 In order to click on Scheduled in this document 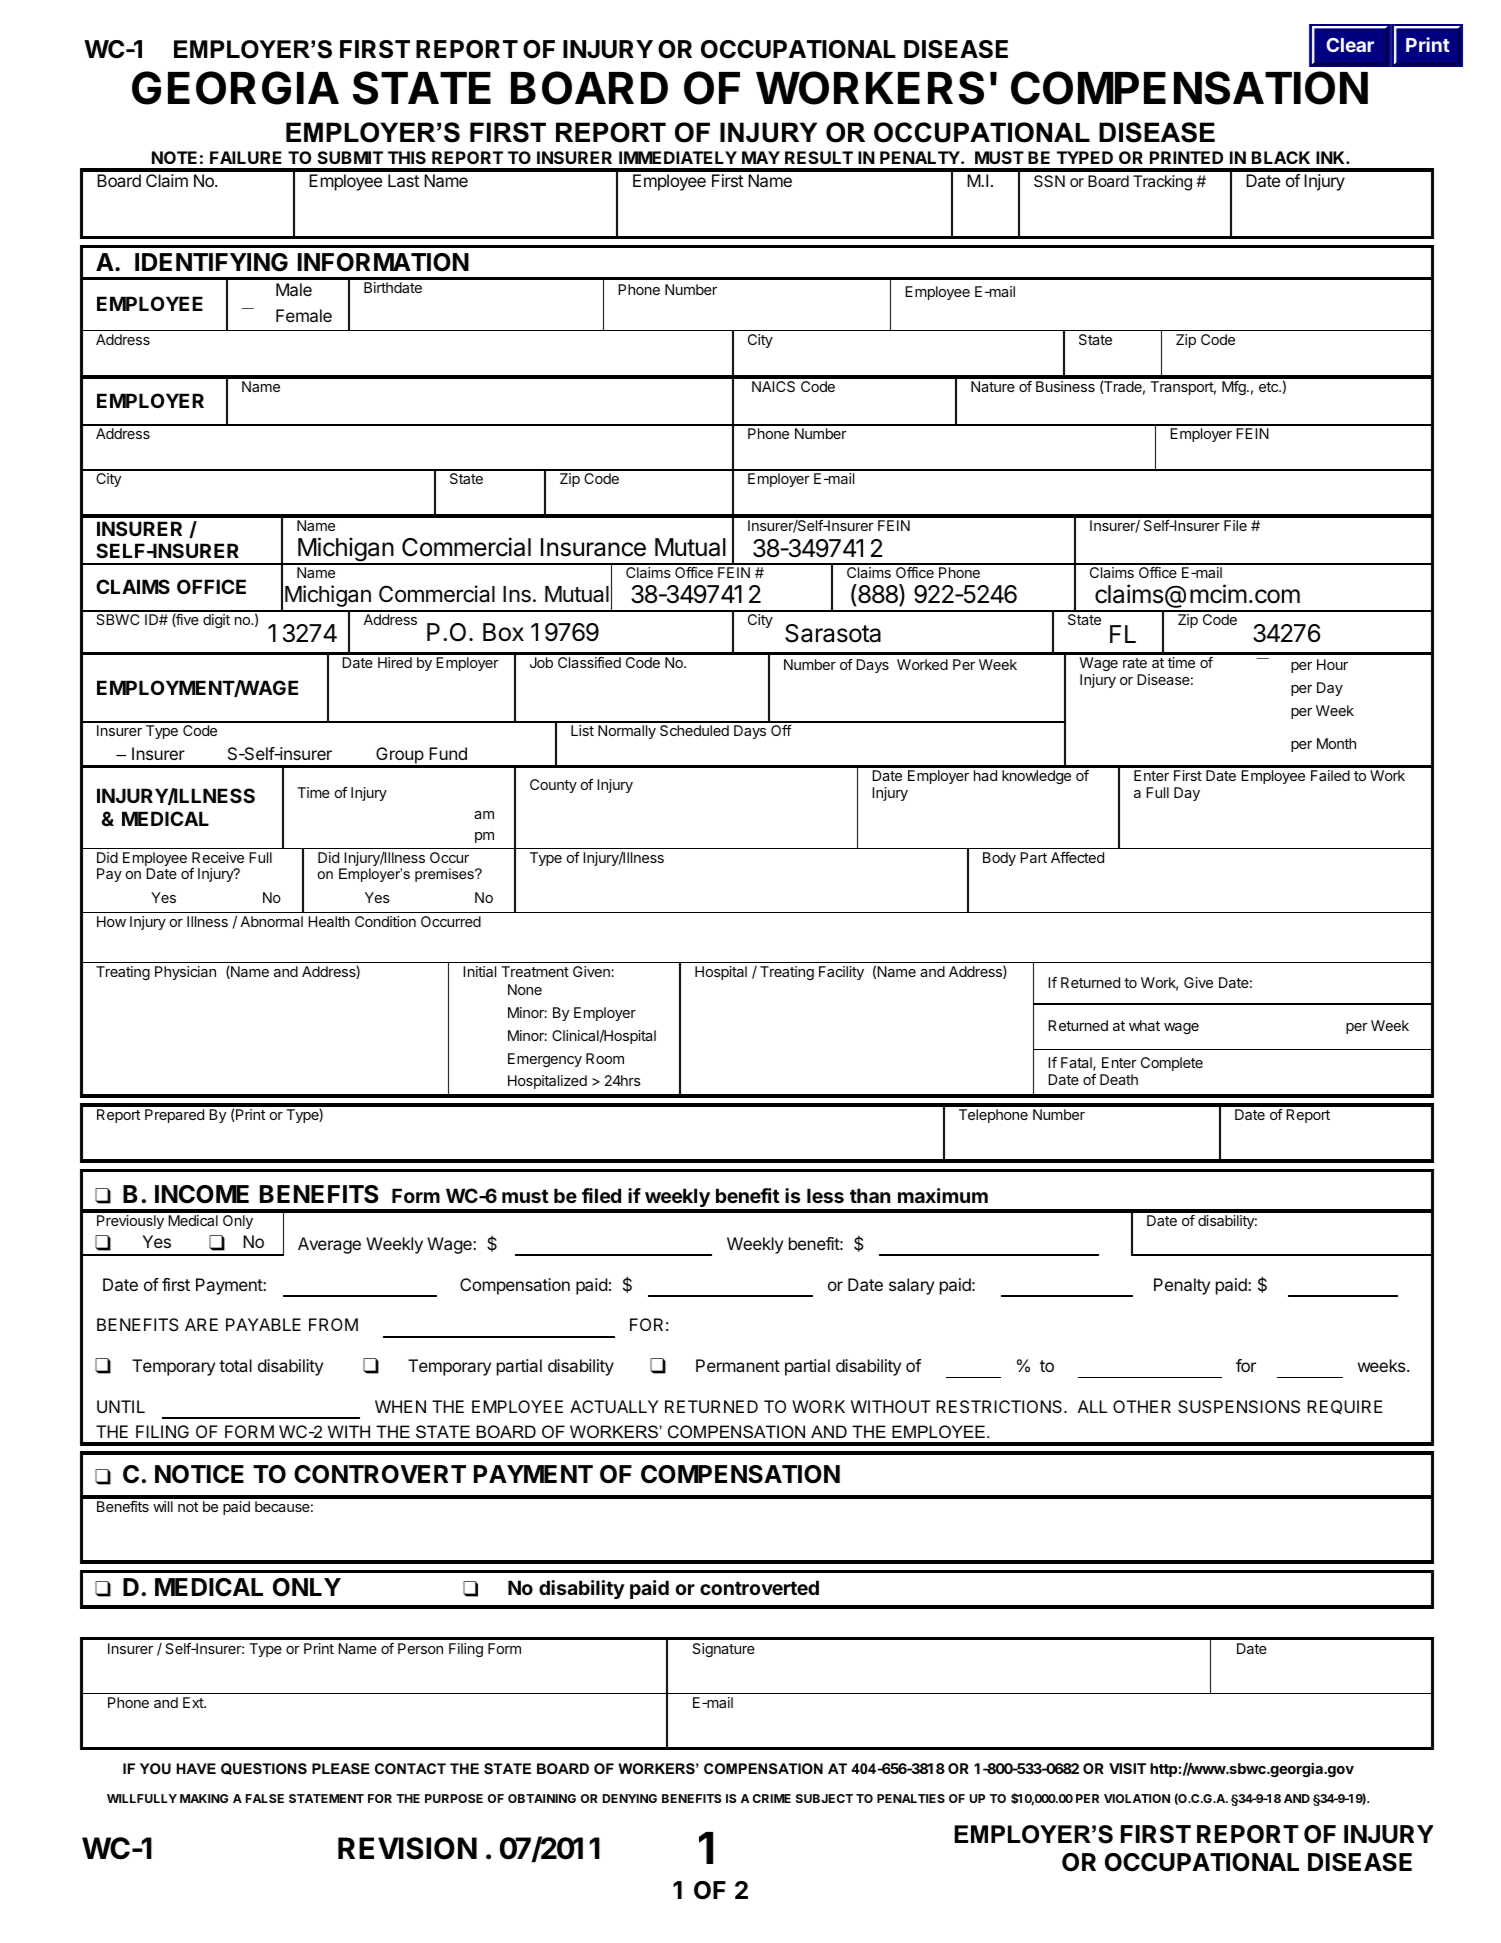, I will do `click(694, 730)`.
